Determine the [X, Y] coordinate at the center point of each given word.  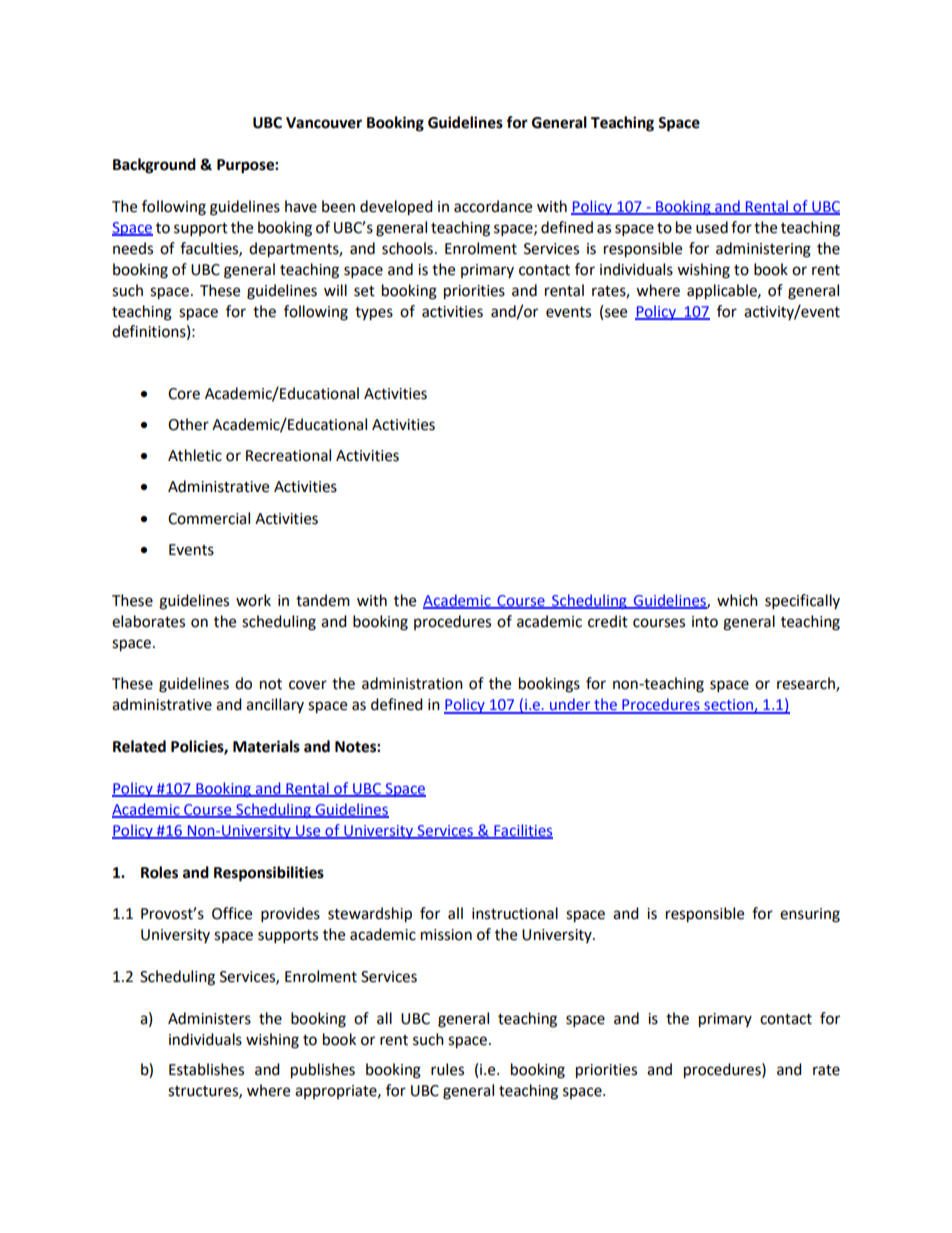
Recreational [288, 455]
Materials [266, 746]
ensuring [810, 915]
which [737, 600]
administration [412, 683]
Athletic [195, 455]
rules [447, 1069]
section [728, 706]
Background [154, 166]
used [712, 227]
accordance [493, 206]
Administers [209, 1018]
